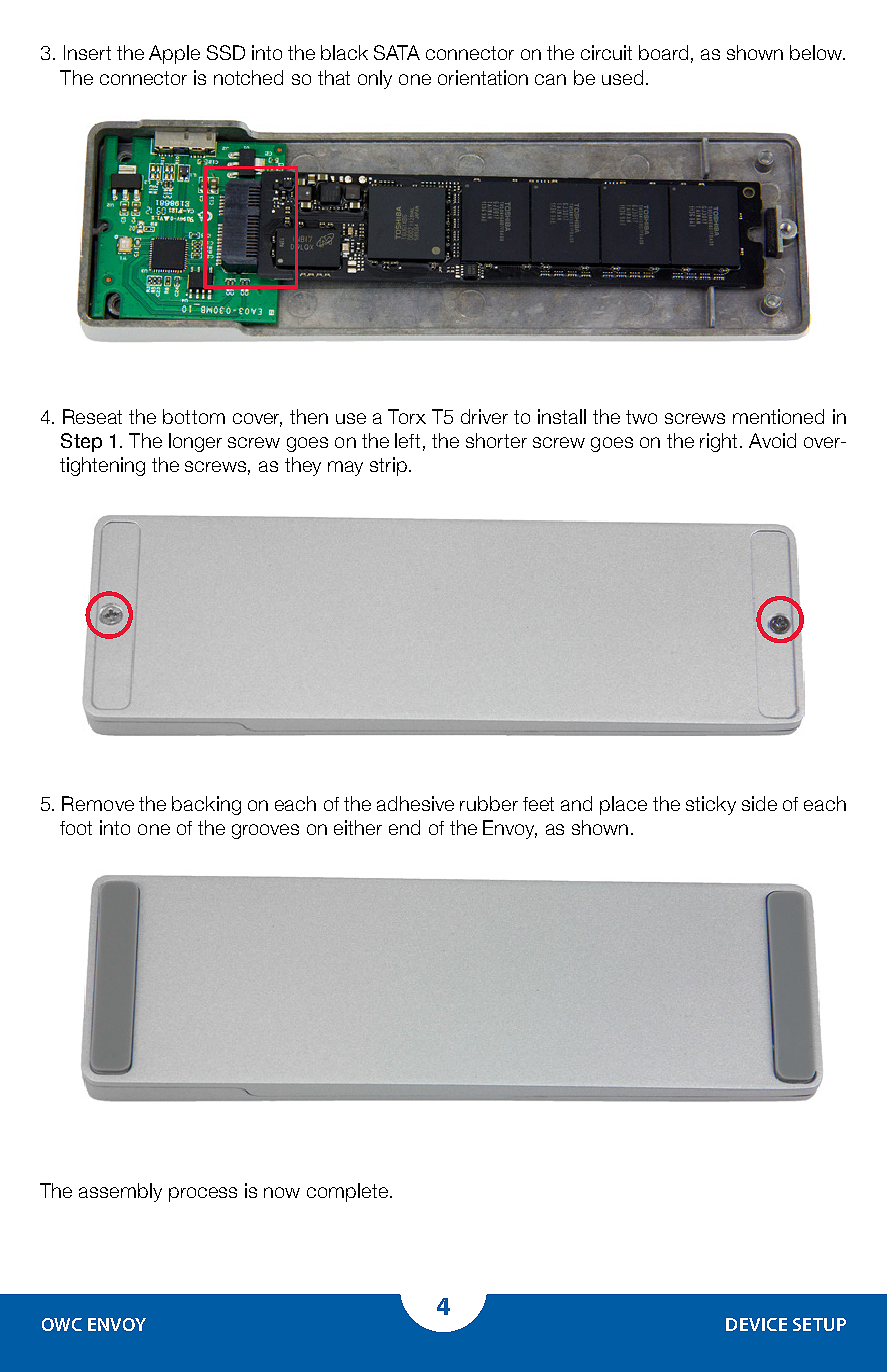 Image resolution: width=887 pixels, height=1372 pixels. I want to click on Apple, so click(174, 54).
